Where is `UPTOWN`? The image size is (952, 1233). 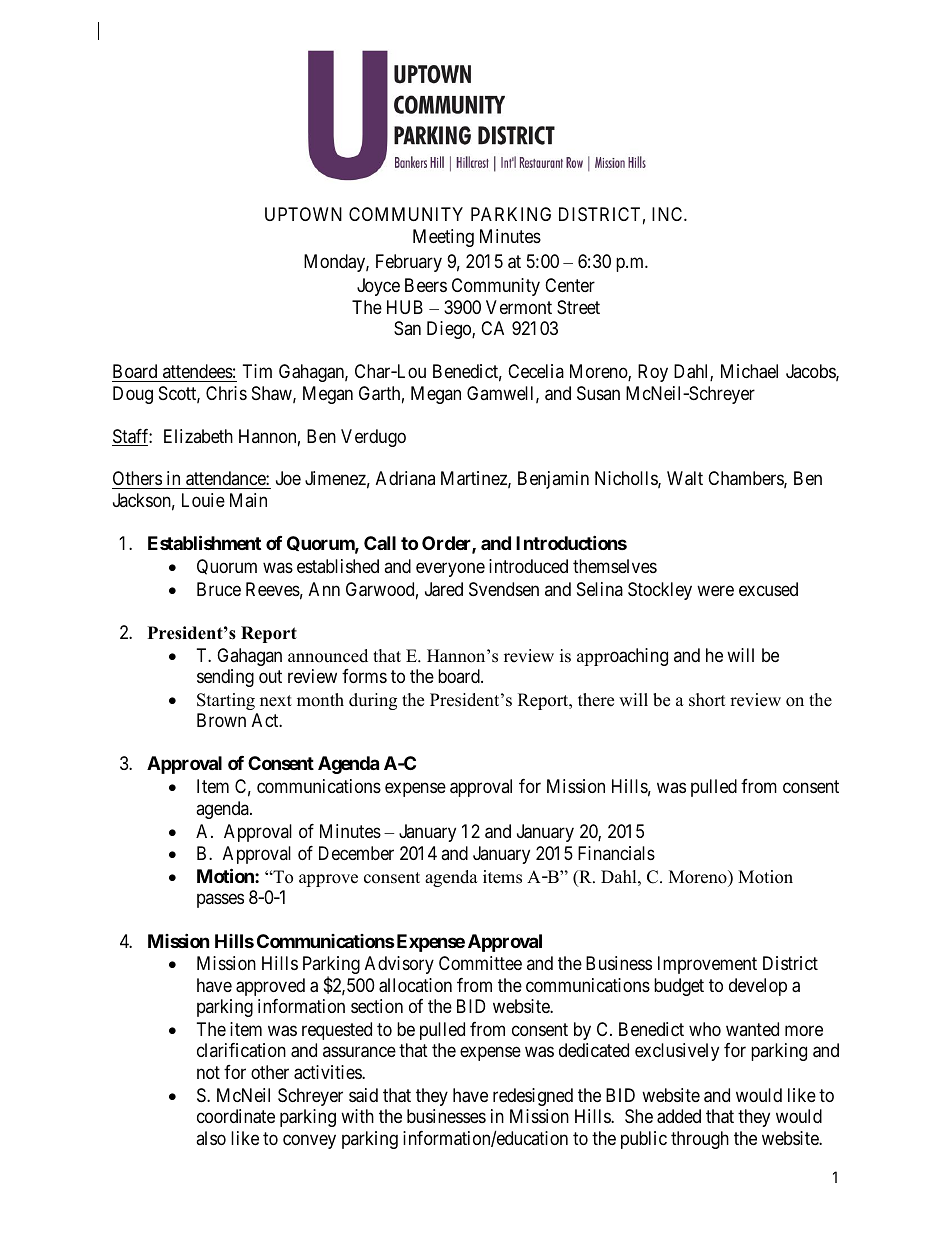 UPTOWN is located at coordinates (303, 214).
